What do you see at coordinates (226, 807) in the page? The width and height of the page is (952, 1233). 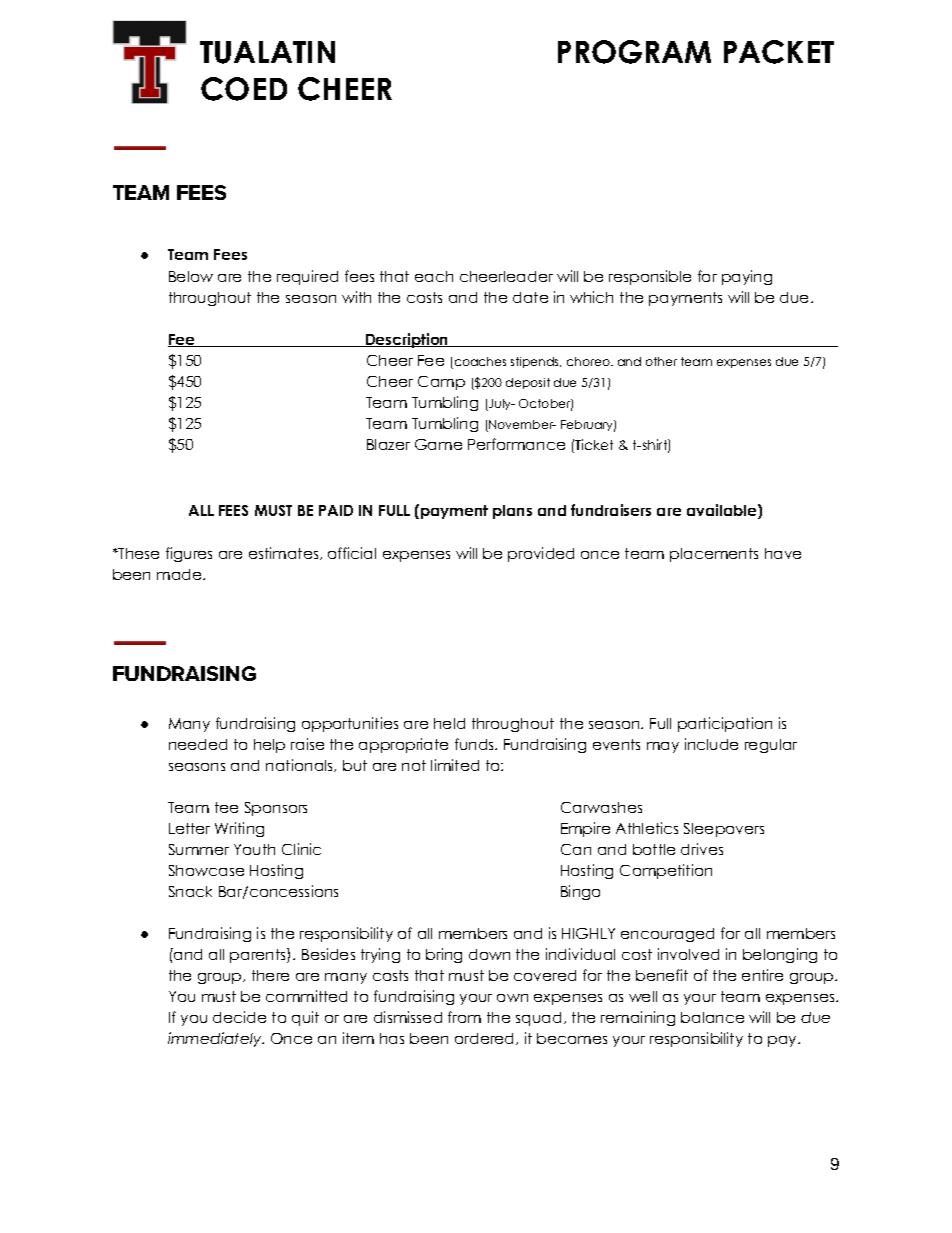 I see `tee` at bounding box center [226, 807].
